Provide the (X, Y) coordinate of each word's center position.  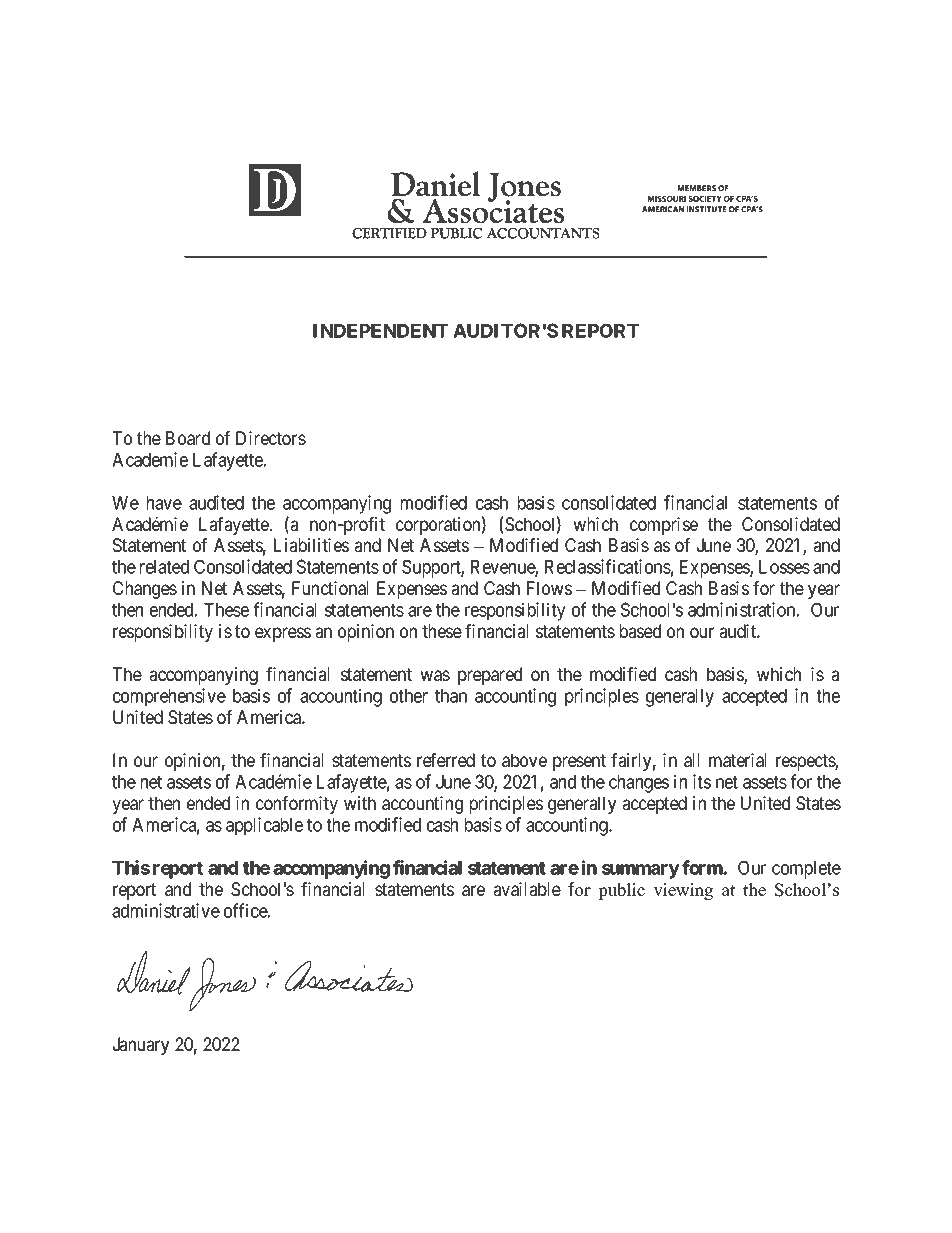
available (527, 889)
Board (188, 438)
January (141, 1046)
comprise (664, 526)
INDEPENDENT (380, 331)
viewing (683, 891)
